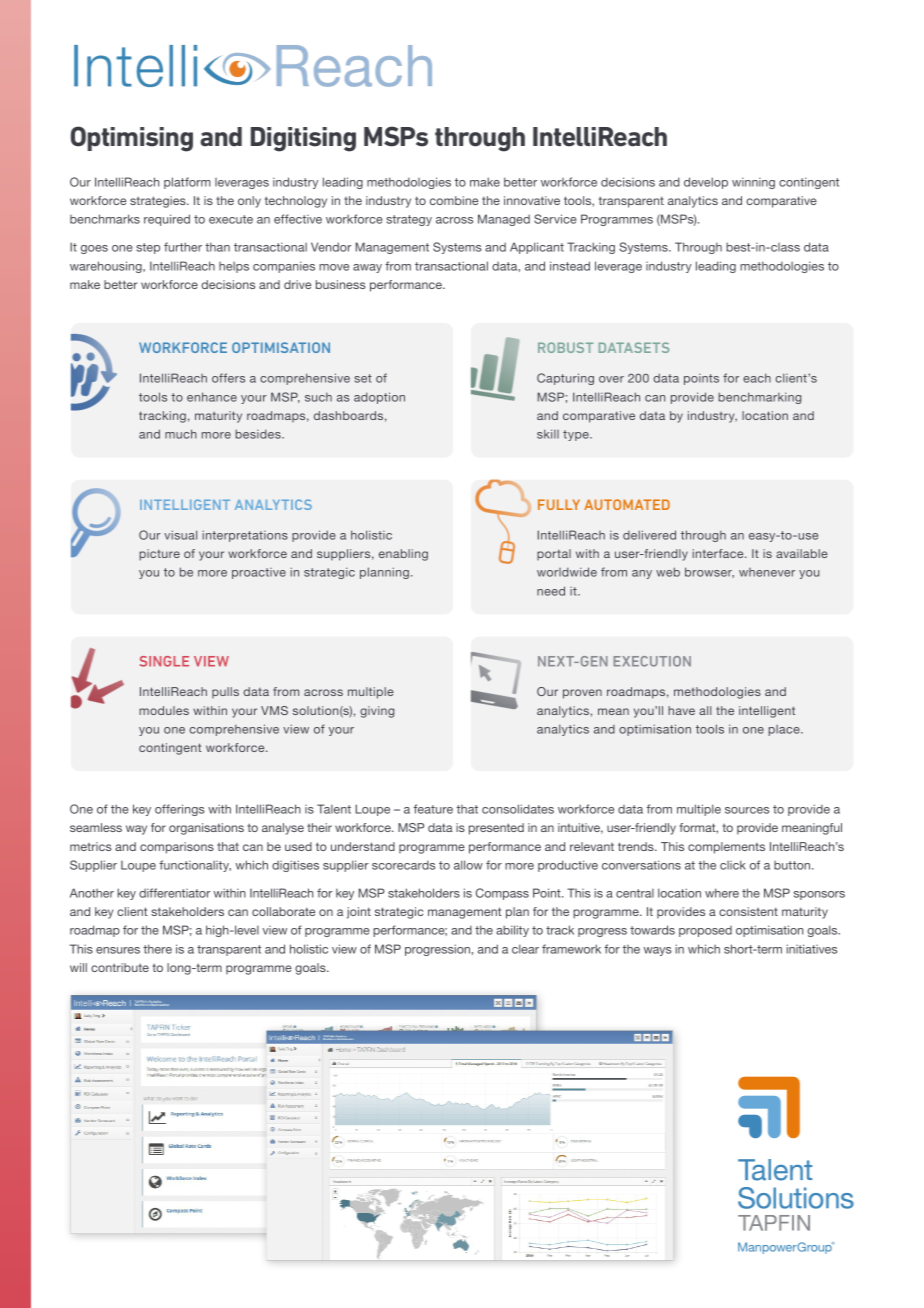  What do you see at coordinates (181, 434) in the screenshot?
I see `much` at bounding box center [181, 434].
